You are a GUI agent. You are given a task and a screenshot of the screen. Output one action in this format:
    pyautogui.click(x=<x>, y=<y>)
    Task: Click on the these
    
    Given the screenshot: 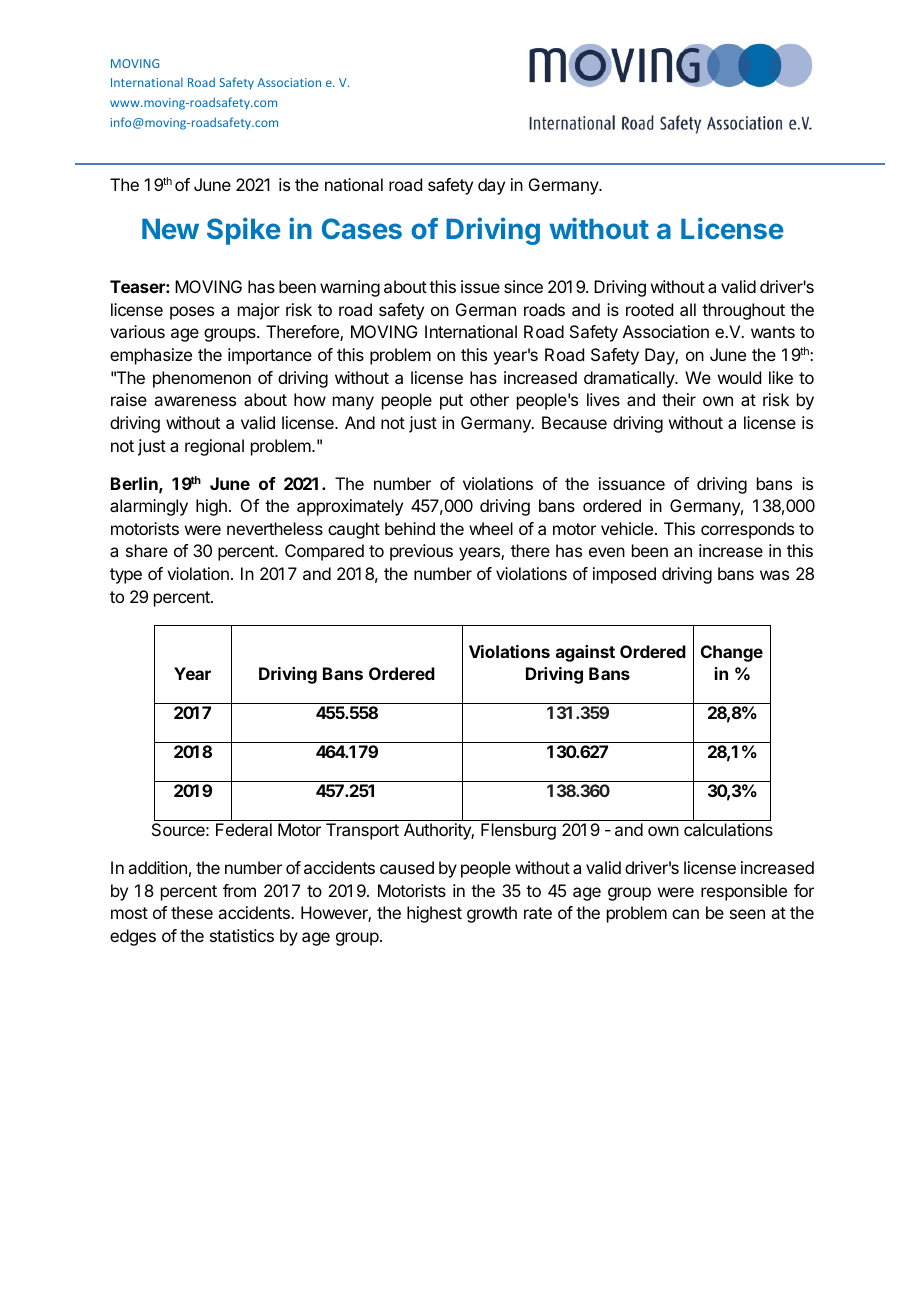 What is the action you would take?
    pyautogui.click(x=192, y=912)
